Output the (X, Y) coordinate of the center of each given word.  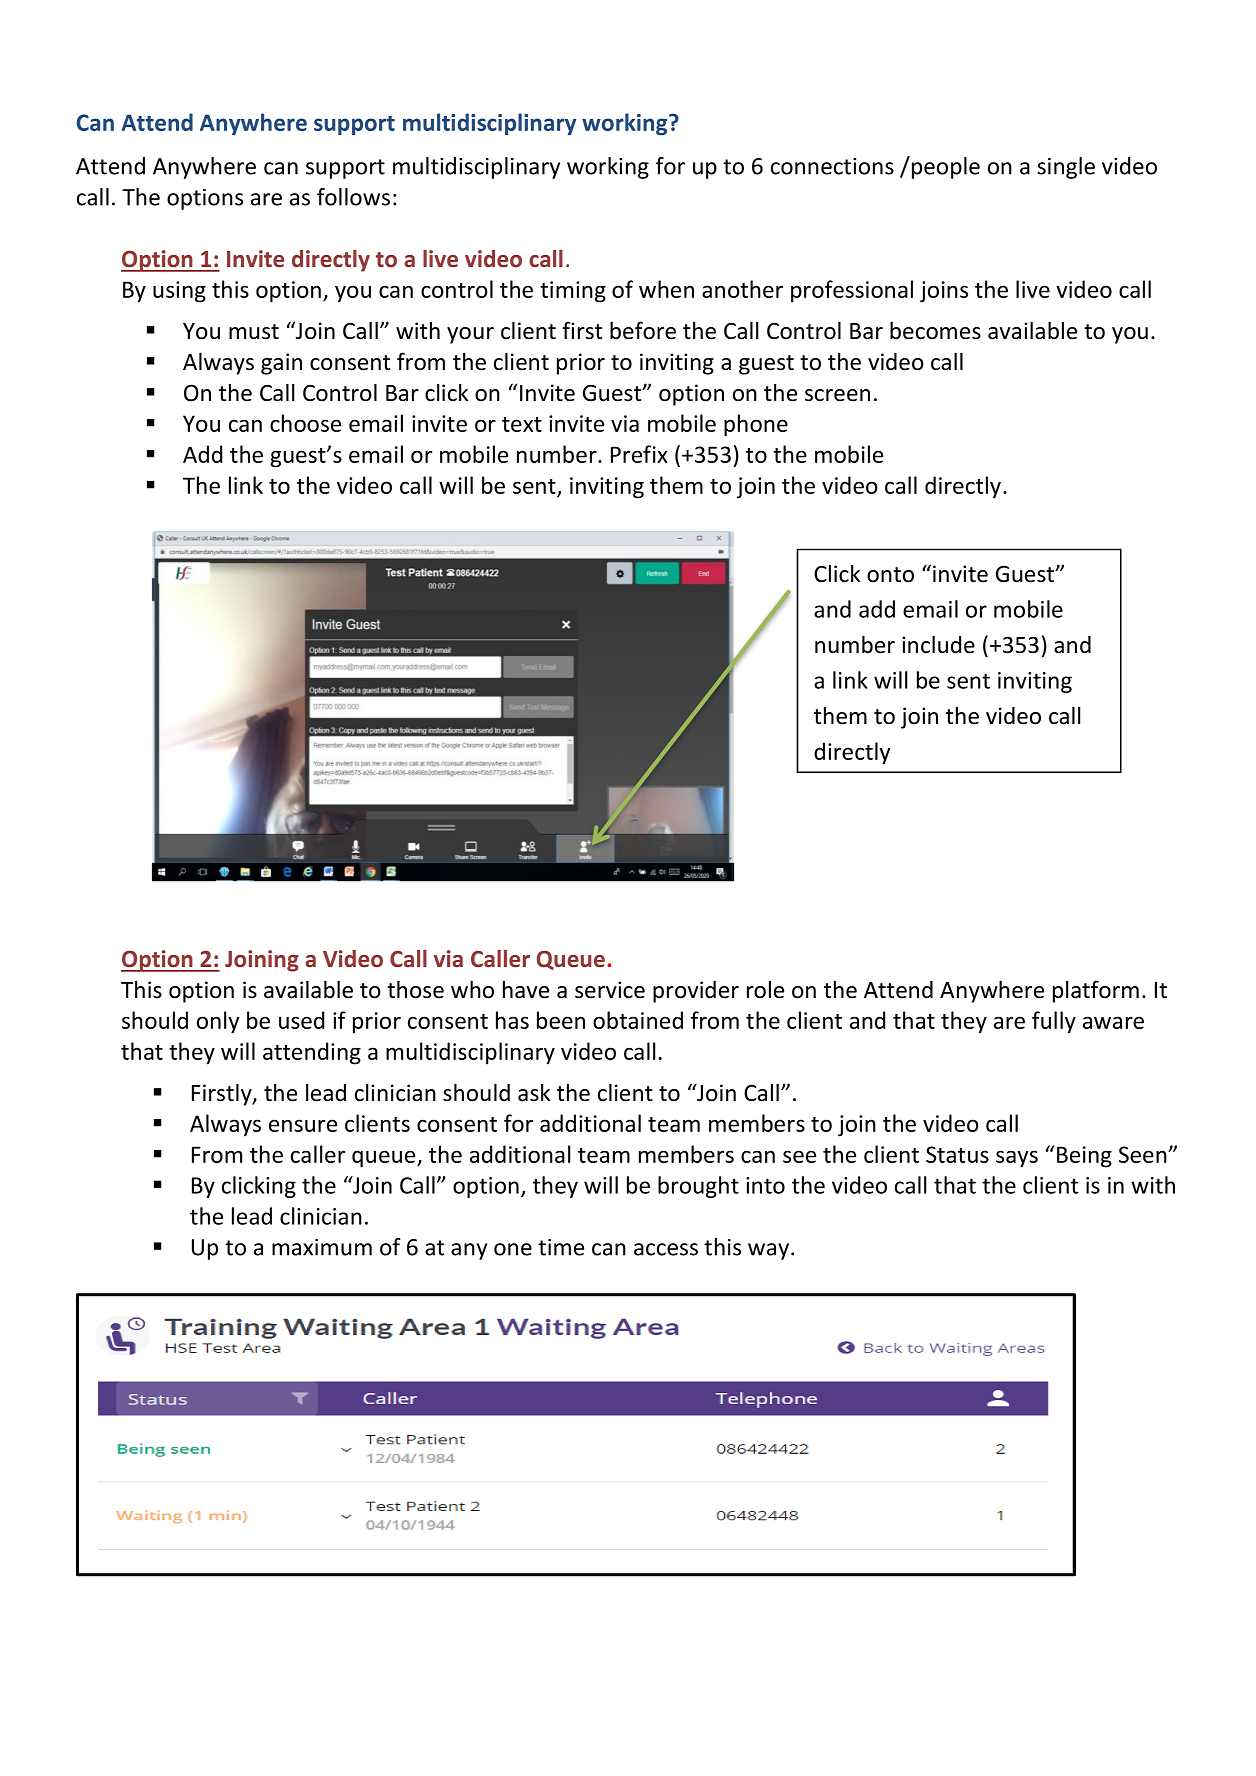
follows (353, 197)
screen (837, 395)
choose (305, 423)
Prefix (639, 454)
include (938, 644)
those (415, 989)
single (1066, 168)
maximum (322, 1247)
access (666, 1249)
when (666, 289)
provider (696, 992)
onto (890, 575)
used (301, 1020)
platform (1096, 991)
